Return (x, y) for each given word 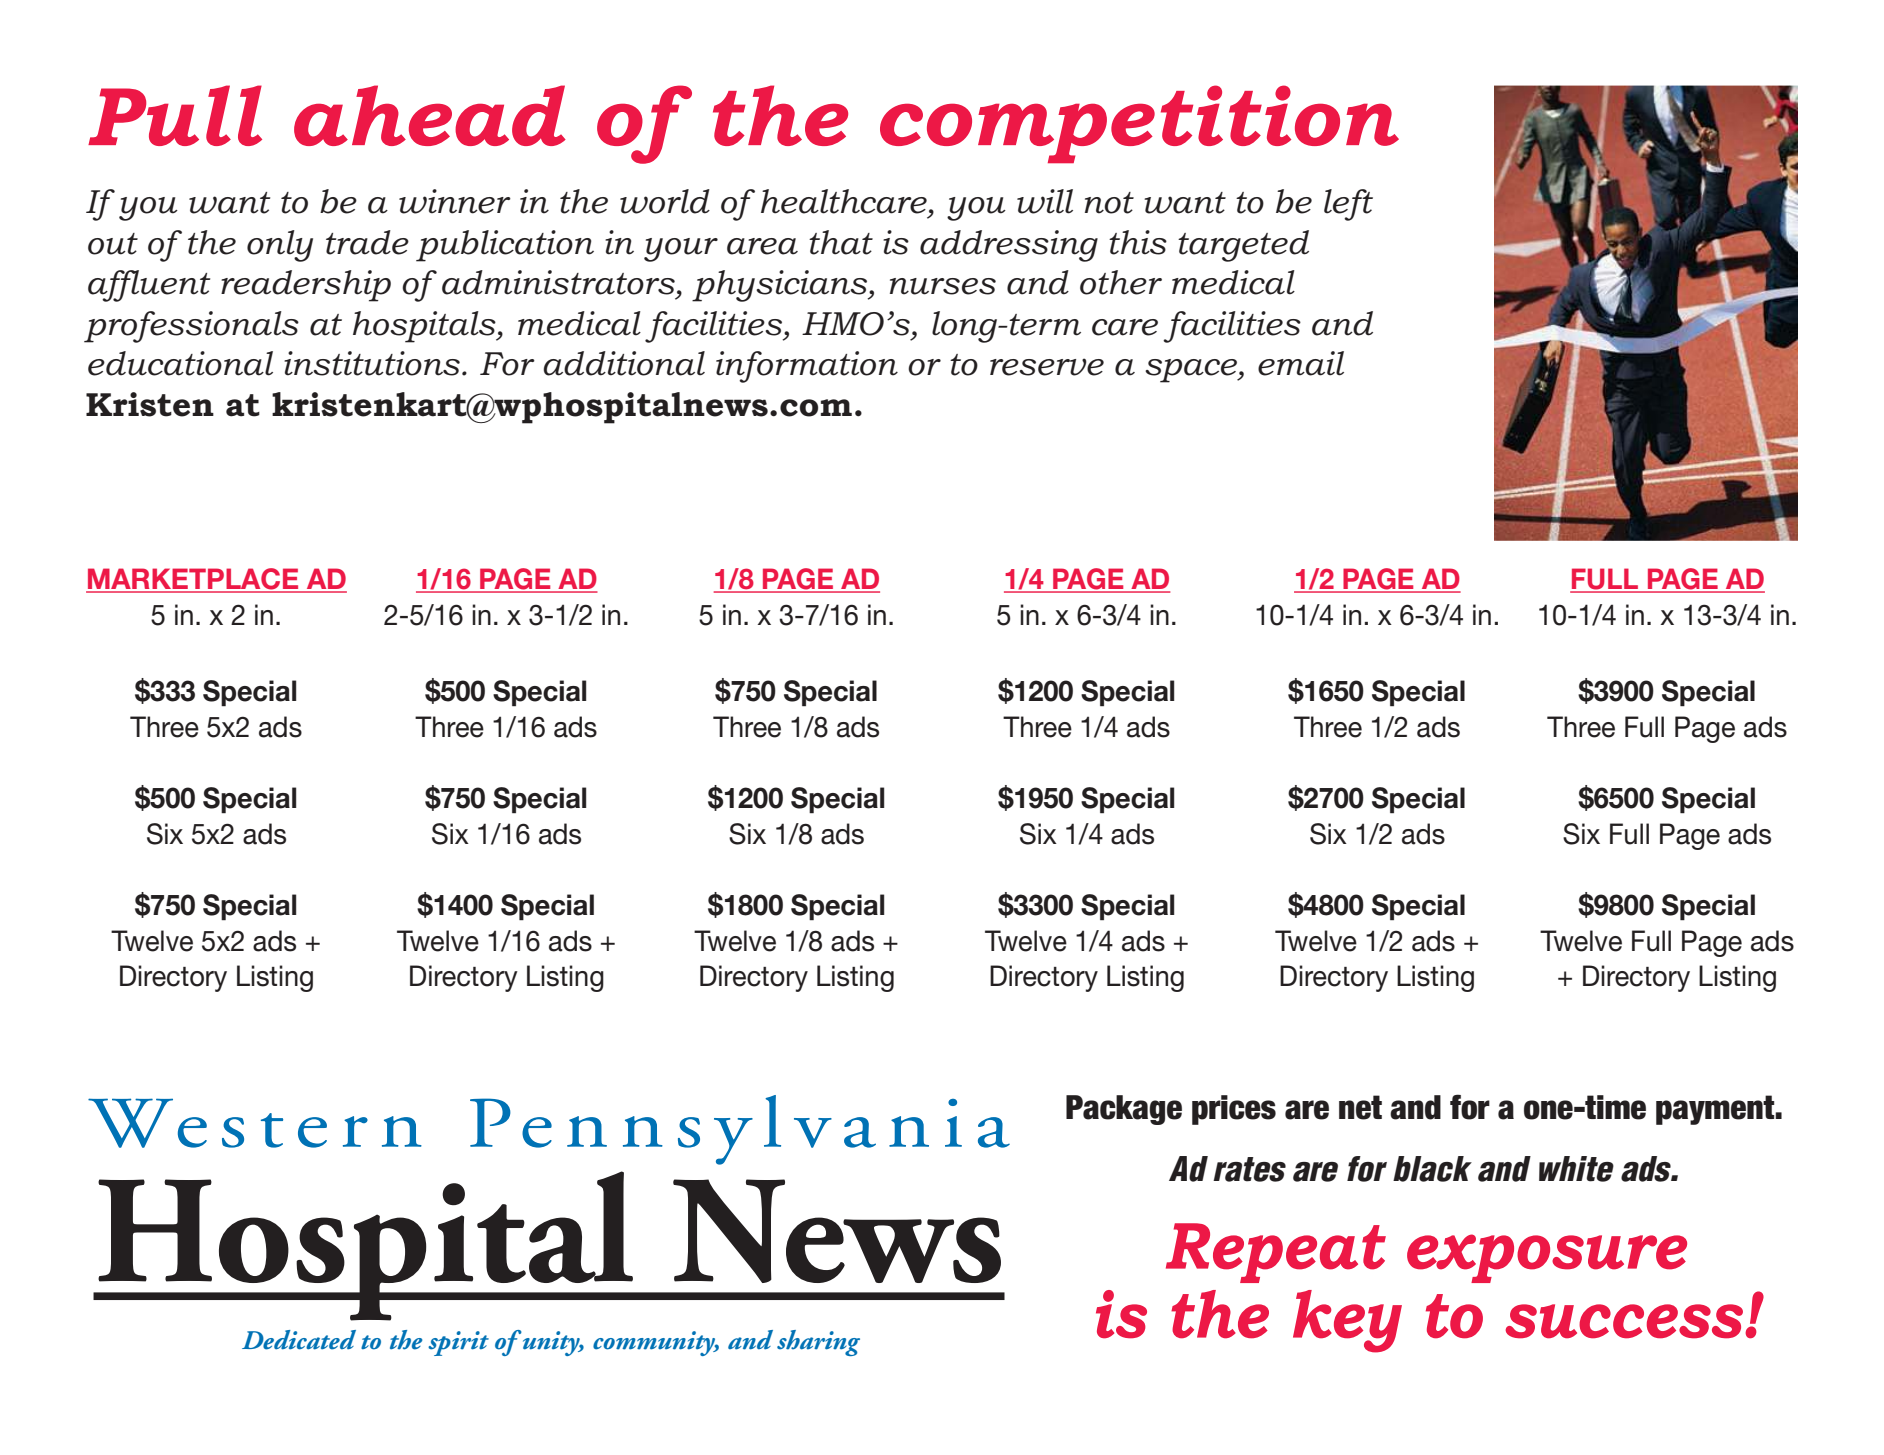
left (1348, 205)
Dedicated (299, 1340)
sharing (818, 1343)
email (1301, 363)
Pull (175, 115)
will (1045, 201)
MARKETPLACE (193, 580)
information (807, 367)
